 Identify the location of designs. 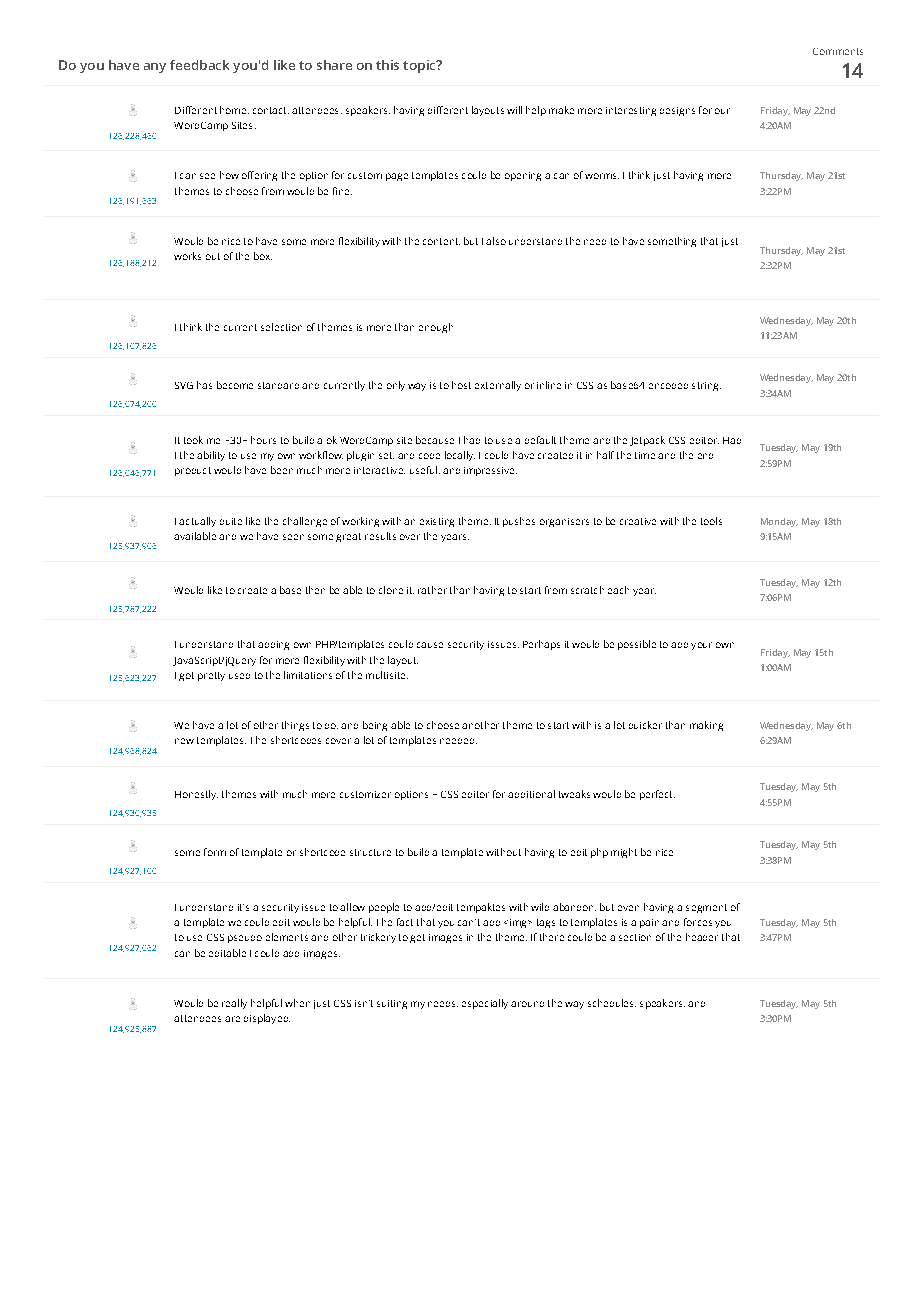
(677, 111).
